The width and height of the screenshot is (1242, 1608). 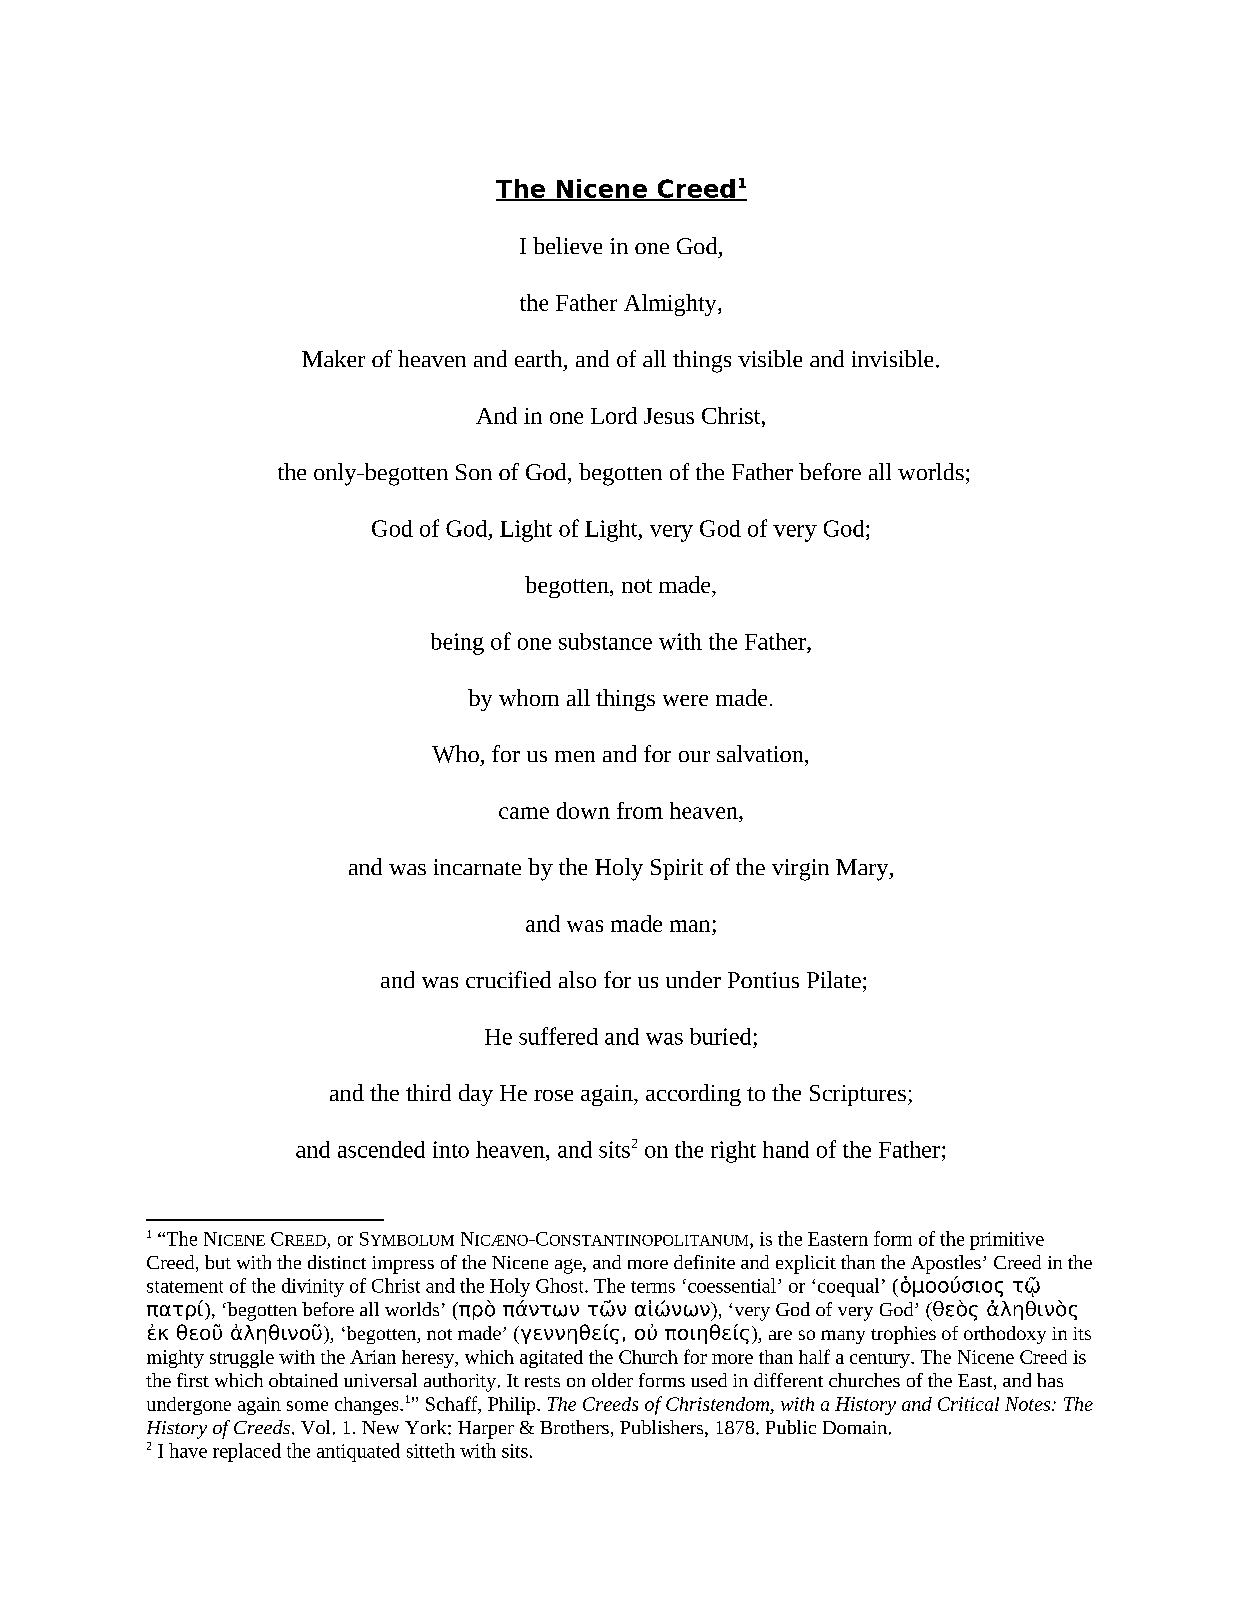 What do you see at coordinates (457, 644) in the screenshot?
I see `being` at bounding box center [457, 644].
